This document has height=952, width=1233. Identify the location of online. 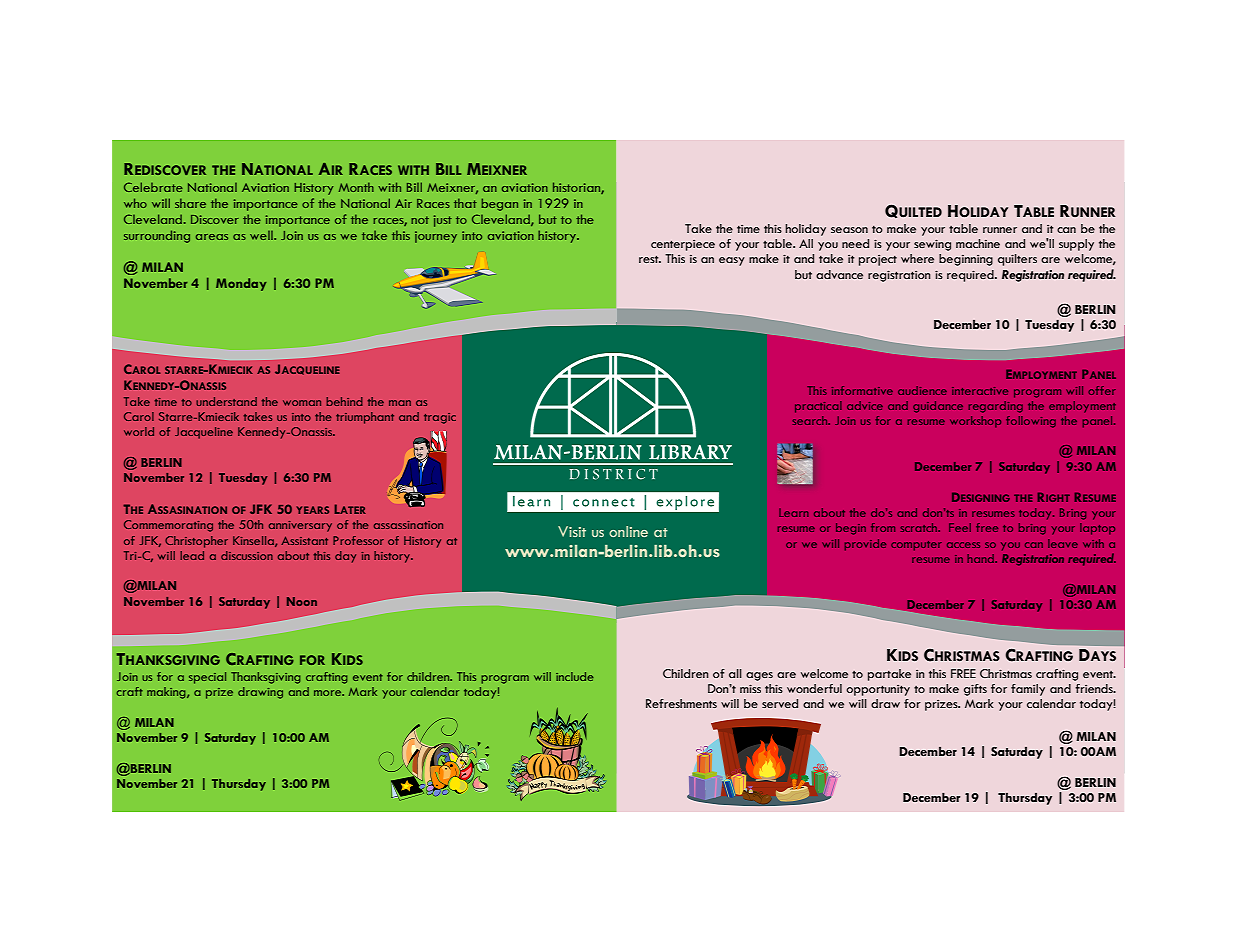
(628, 531).
